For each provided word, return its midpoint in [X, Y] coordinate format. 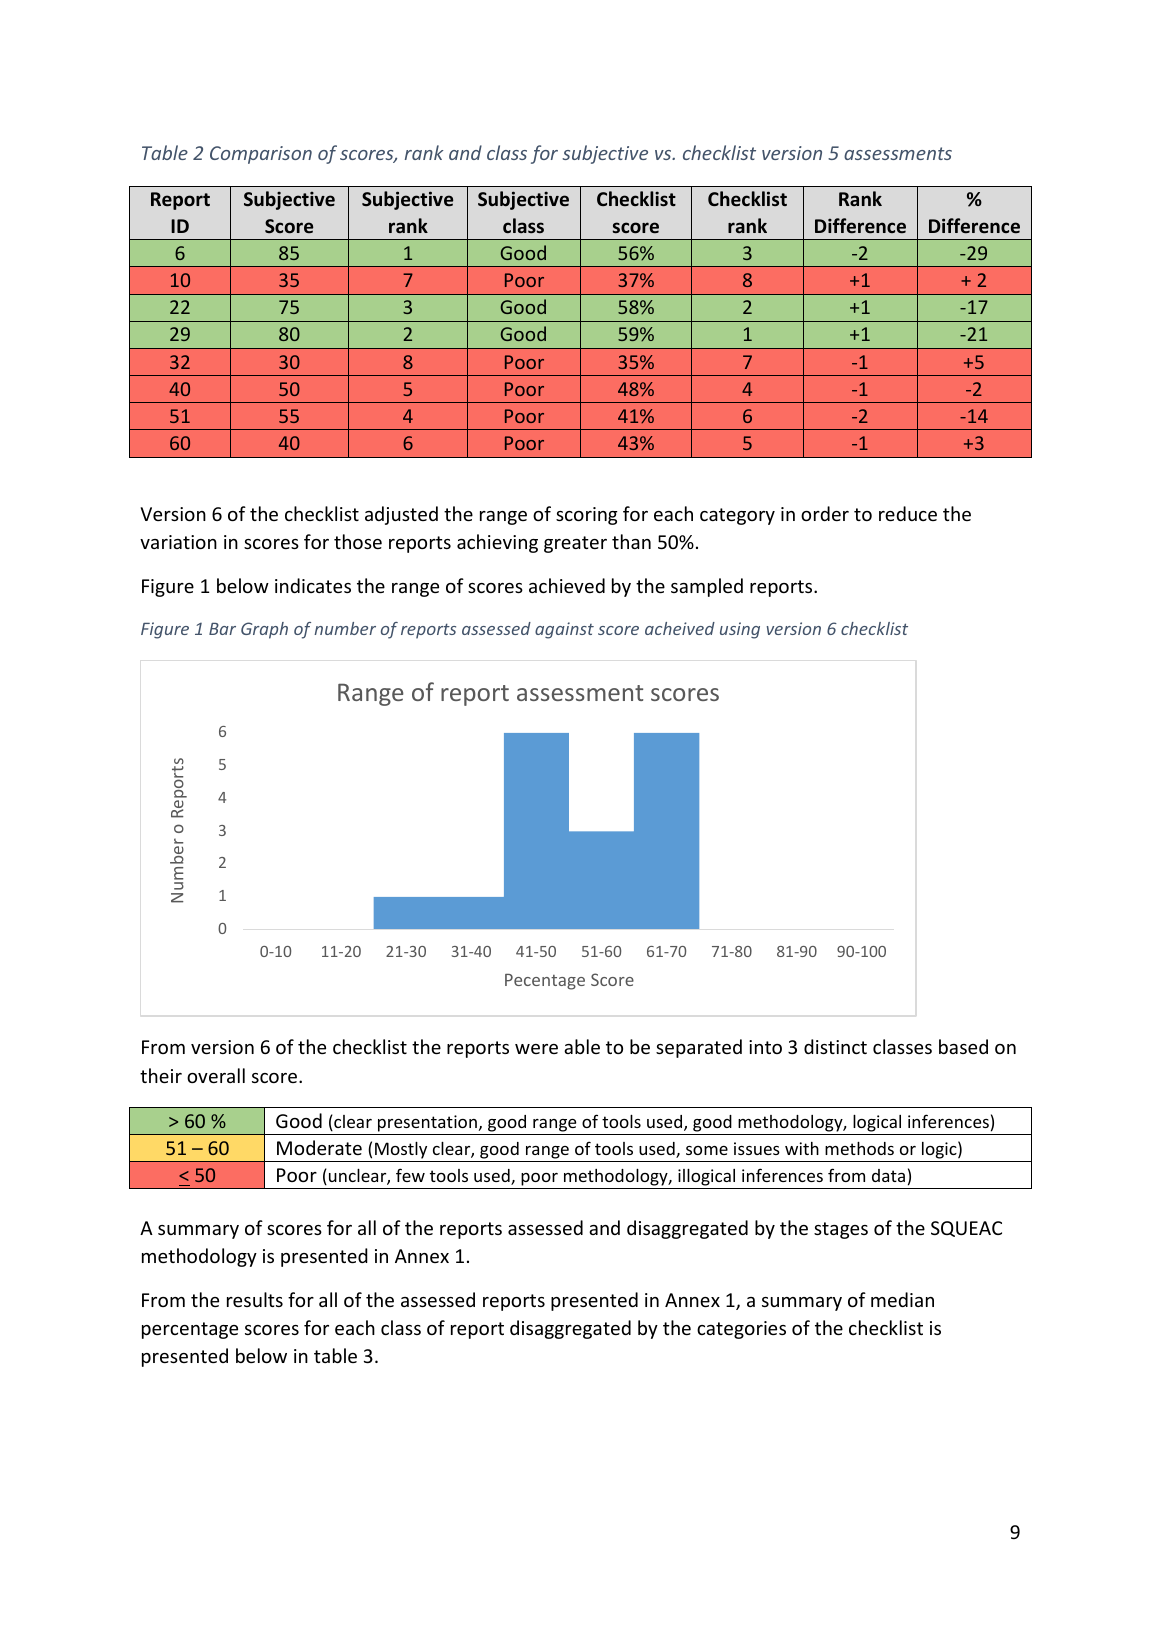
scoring [587, 516]
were [536, 1049]
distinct [835, 1046]
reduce [908, 513]
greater [575, 544]
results [255, 1299]
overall [216, 1075]
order [825, 513]
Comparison [261, 155]
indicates [313, 585]
